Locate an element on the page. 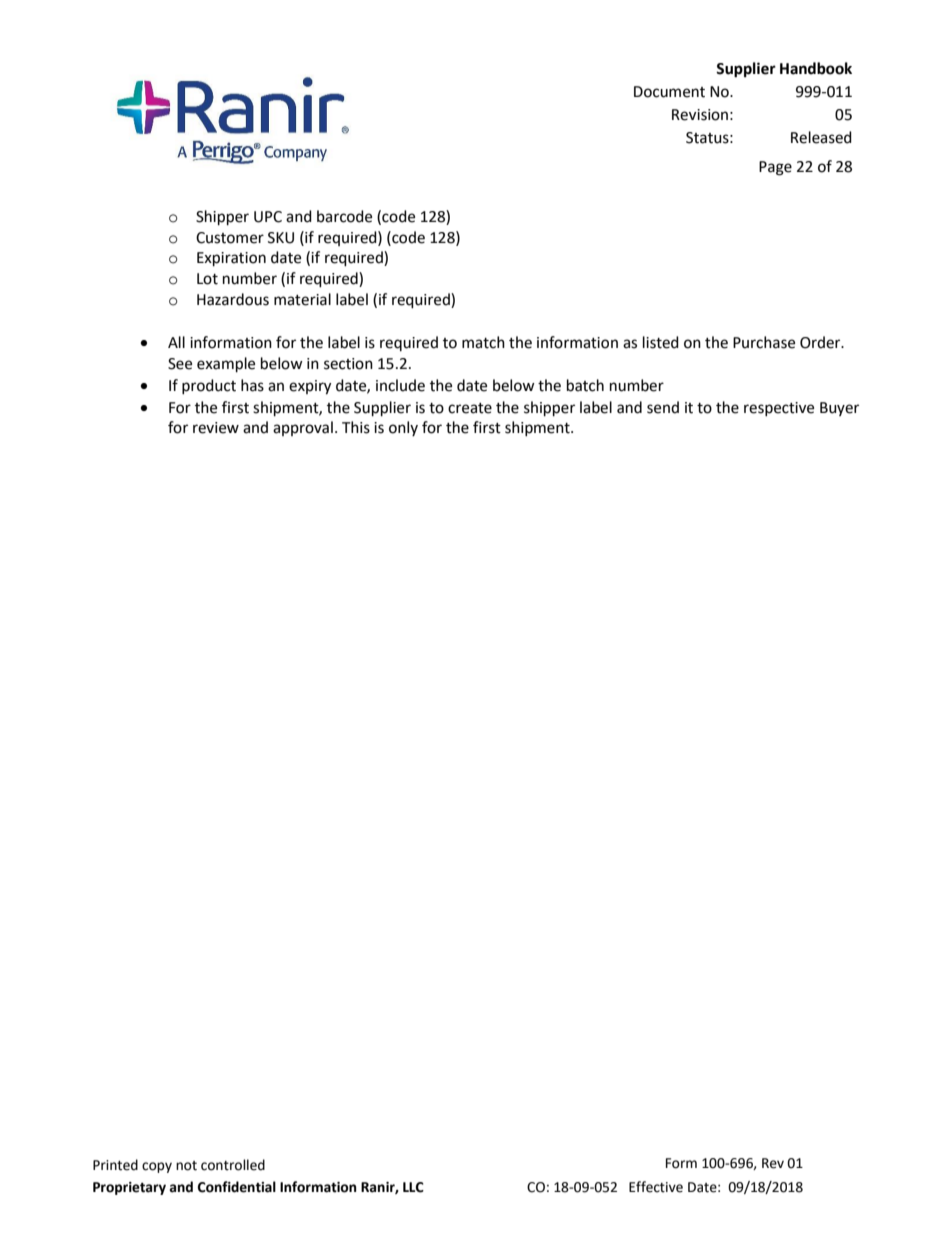  Document is located at coordinates (669, 92).
